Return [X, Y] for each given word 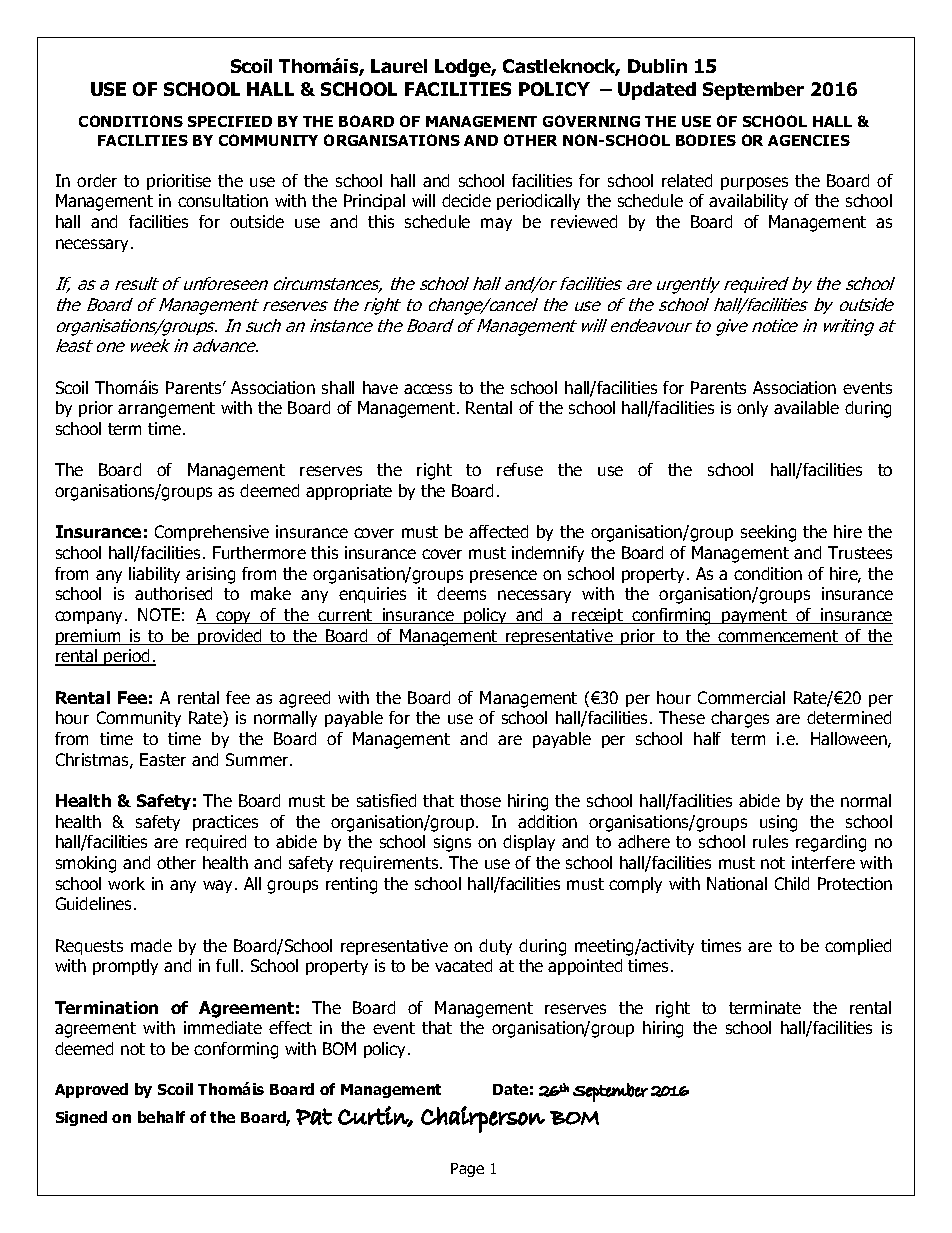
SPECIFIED [230, 121]
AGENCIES [809, 140]
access [428, 389]
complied [858, 947]
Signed [81, 1118]
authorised [173, 593]
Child [792, 883]
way [219, 886]
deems [461, 593]
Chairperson [483, 1119]
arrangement [166, 410]
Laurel [399, 66]
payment [755, 616]
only [752, 409]
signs [452, 843]
